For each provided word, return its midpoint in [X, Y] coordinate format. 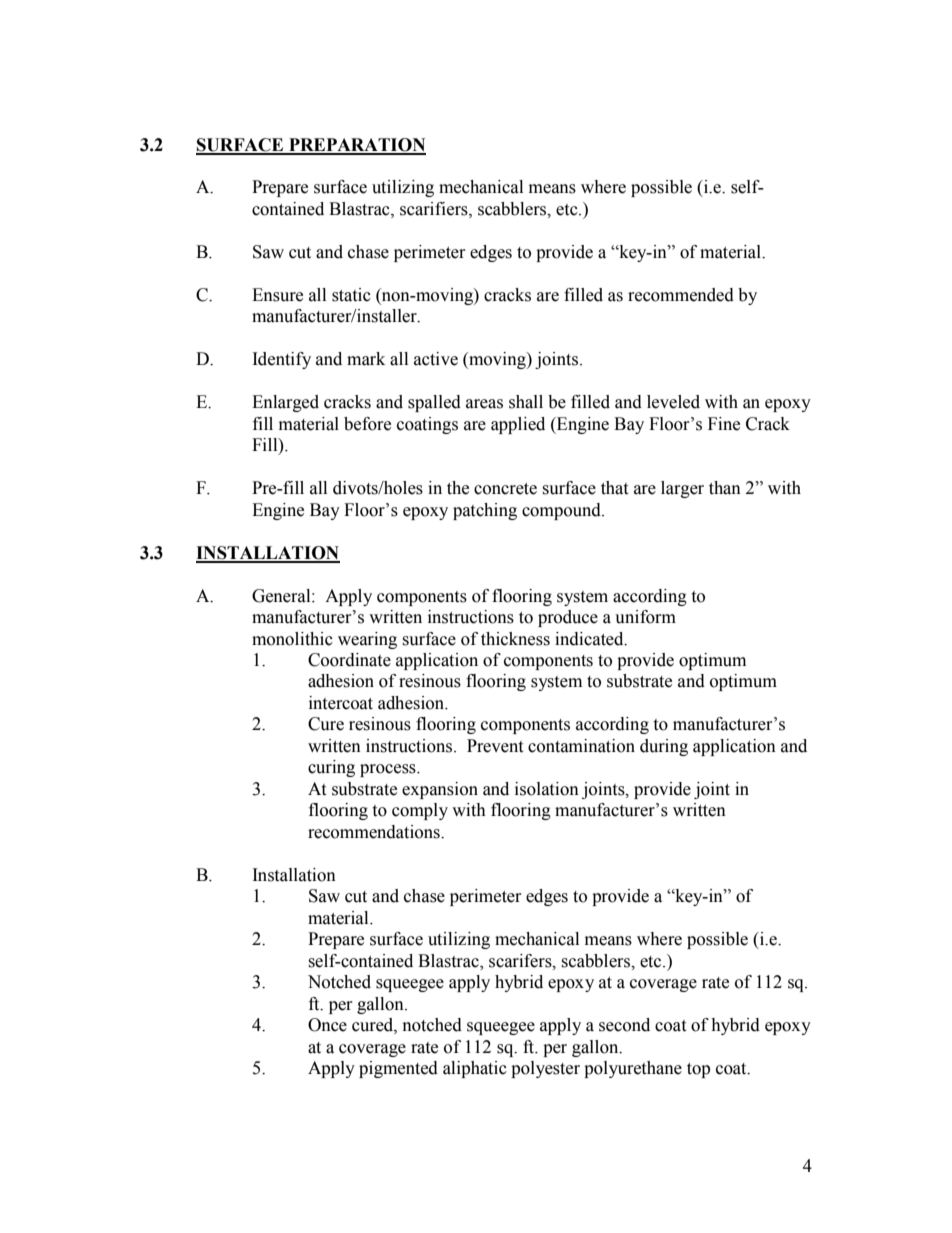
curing [331, 768]
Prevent [495, 746]
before [367, 424]
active [436, 359]
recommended [681, 295]
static [351, 295]
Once [327, 1025]
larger [682, 489]
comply [420, 811]
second [624, 1025]
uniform [645, 617]
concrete [505, 489]
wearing [367, 640]
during [664, 747]
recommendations [375, 832]
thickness [515, 639]
